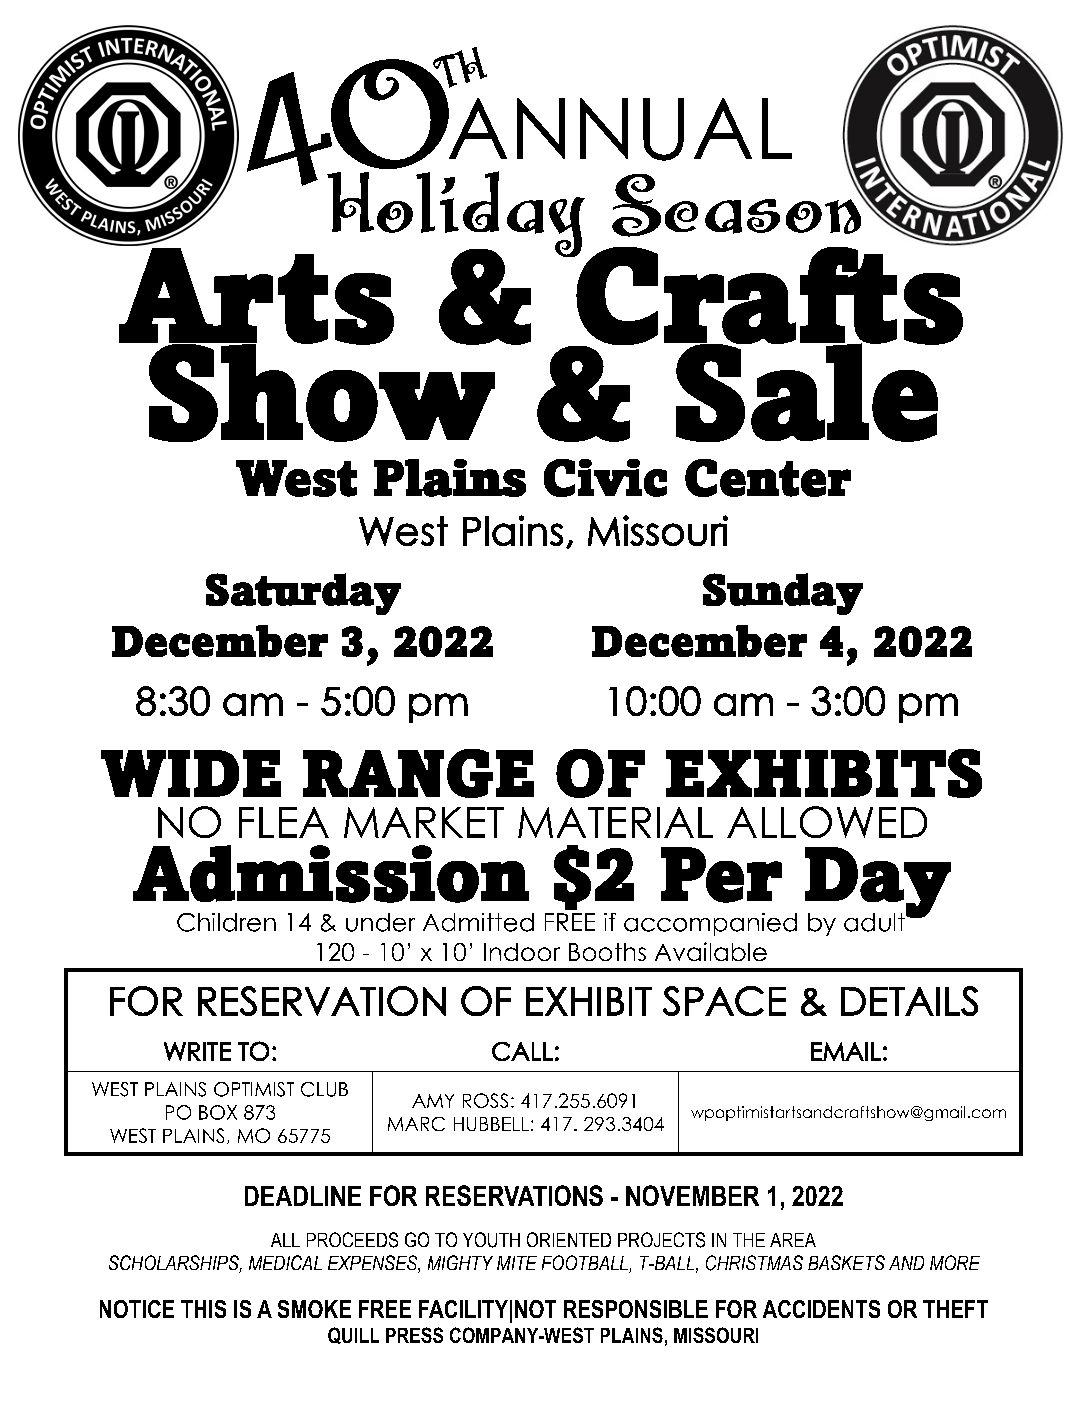 This screenshot has width=1087, height=1407. What do you see at coordinates (605, 478) in the screenshot?
I see `Civic` at bounding box center [605, 478].
